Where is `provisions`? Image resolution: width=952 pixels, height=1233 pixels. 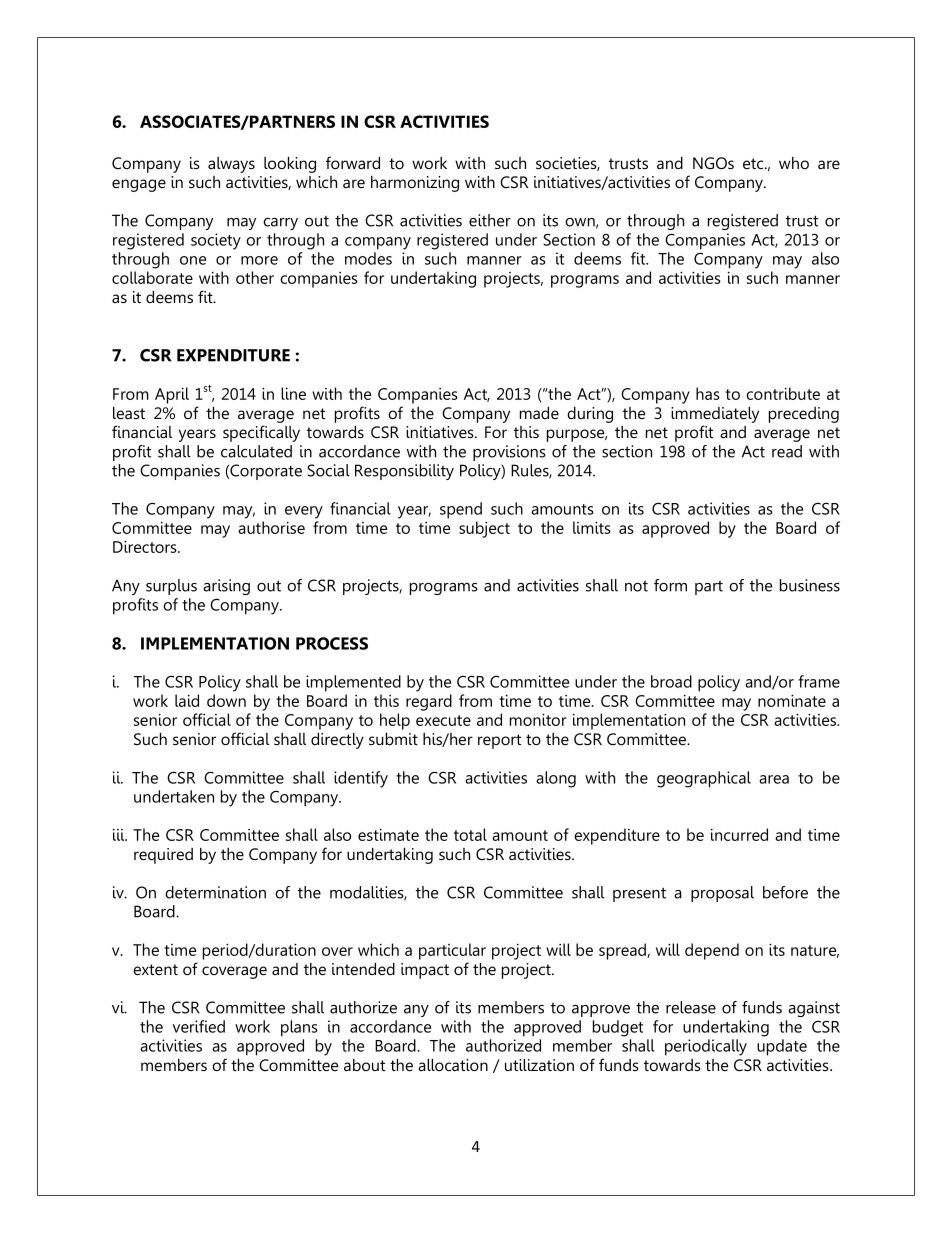 provisions is located at coordinates (509, 453).
